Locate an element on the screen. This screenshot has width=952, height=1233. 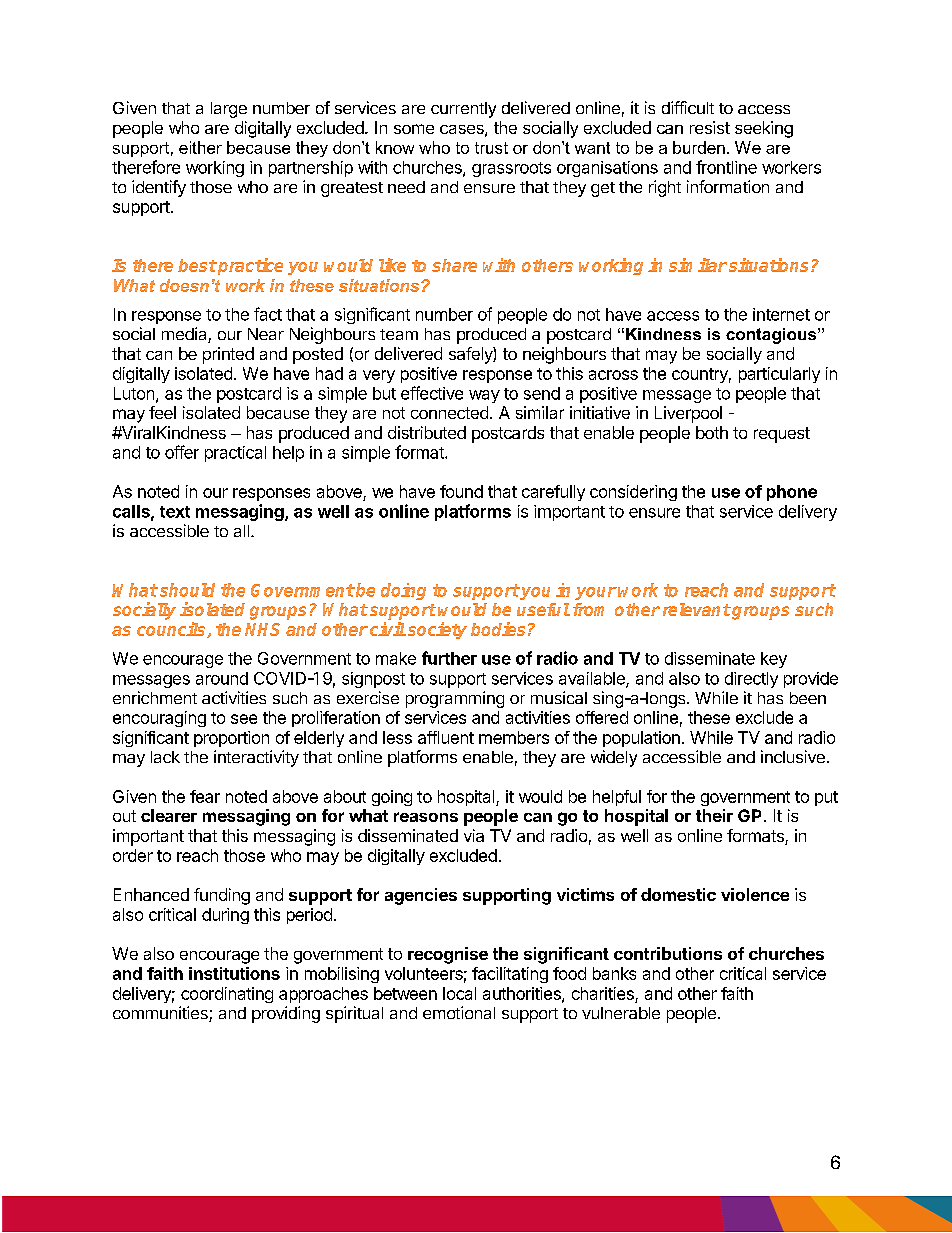
coordinating is located at coordinates (227, 995).
